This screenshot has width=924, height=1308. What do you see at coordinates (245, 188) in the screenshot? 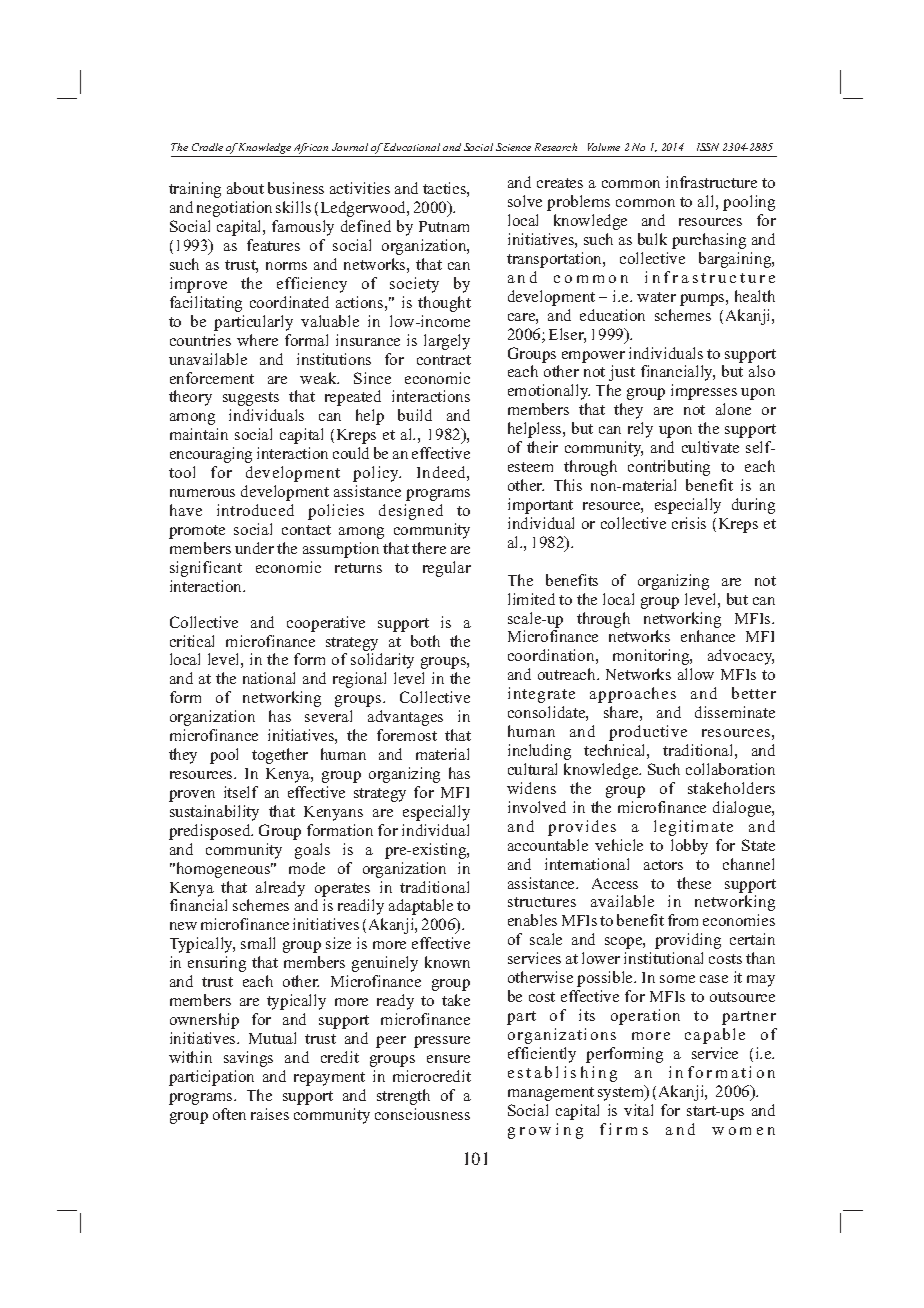
I see `about` at bounding box center [245, 188].
